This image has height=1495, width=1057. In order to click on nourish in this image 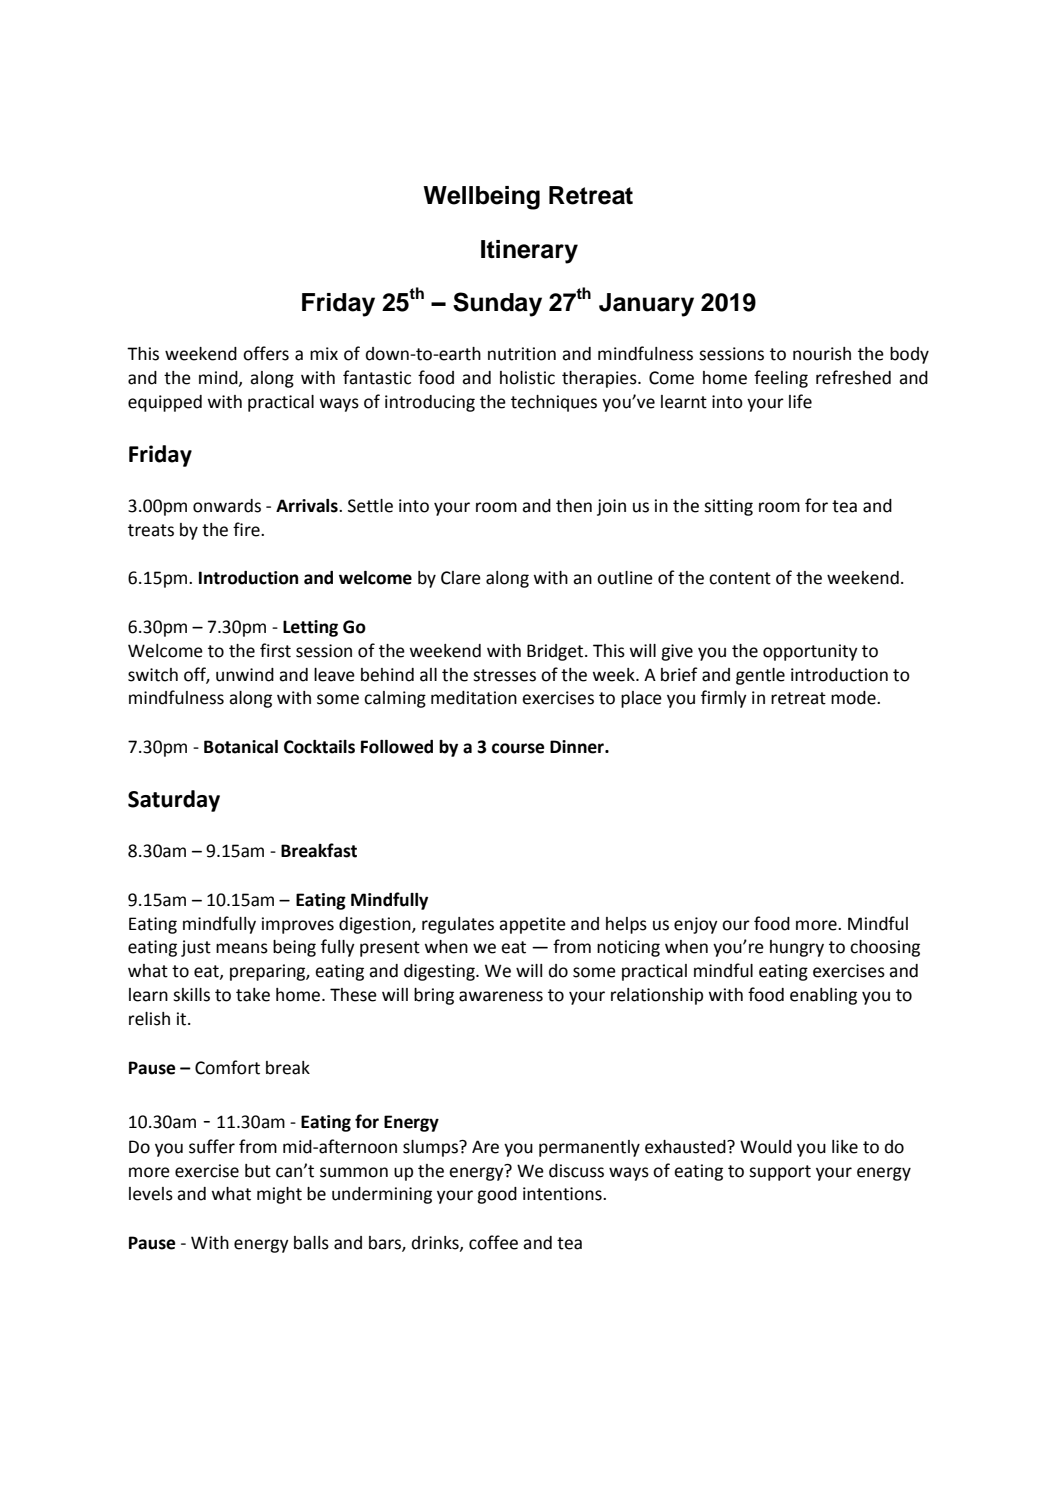, I will do `click(822, 354)`.
